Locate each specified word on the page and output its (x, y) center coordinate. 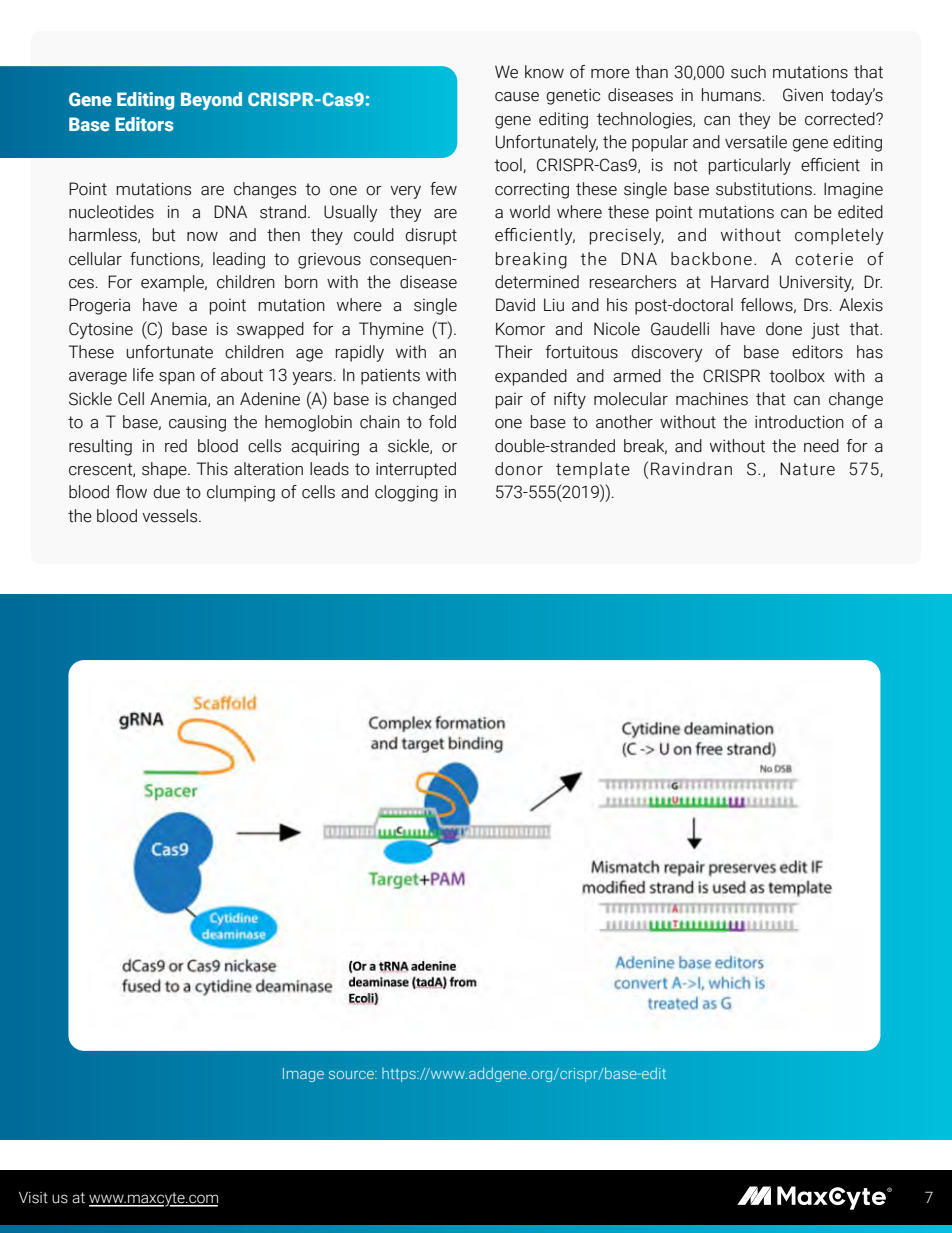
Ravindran (691, 469)
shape (165, 470)
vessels (171, 516)
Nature (807, 469)
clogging (406, 493)
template (593, 470)
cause (517, 97)
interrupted (416, 470)
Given (803, 95)
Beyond (211, 101)
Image (303, 1075)
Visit (33, 1198)
